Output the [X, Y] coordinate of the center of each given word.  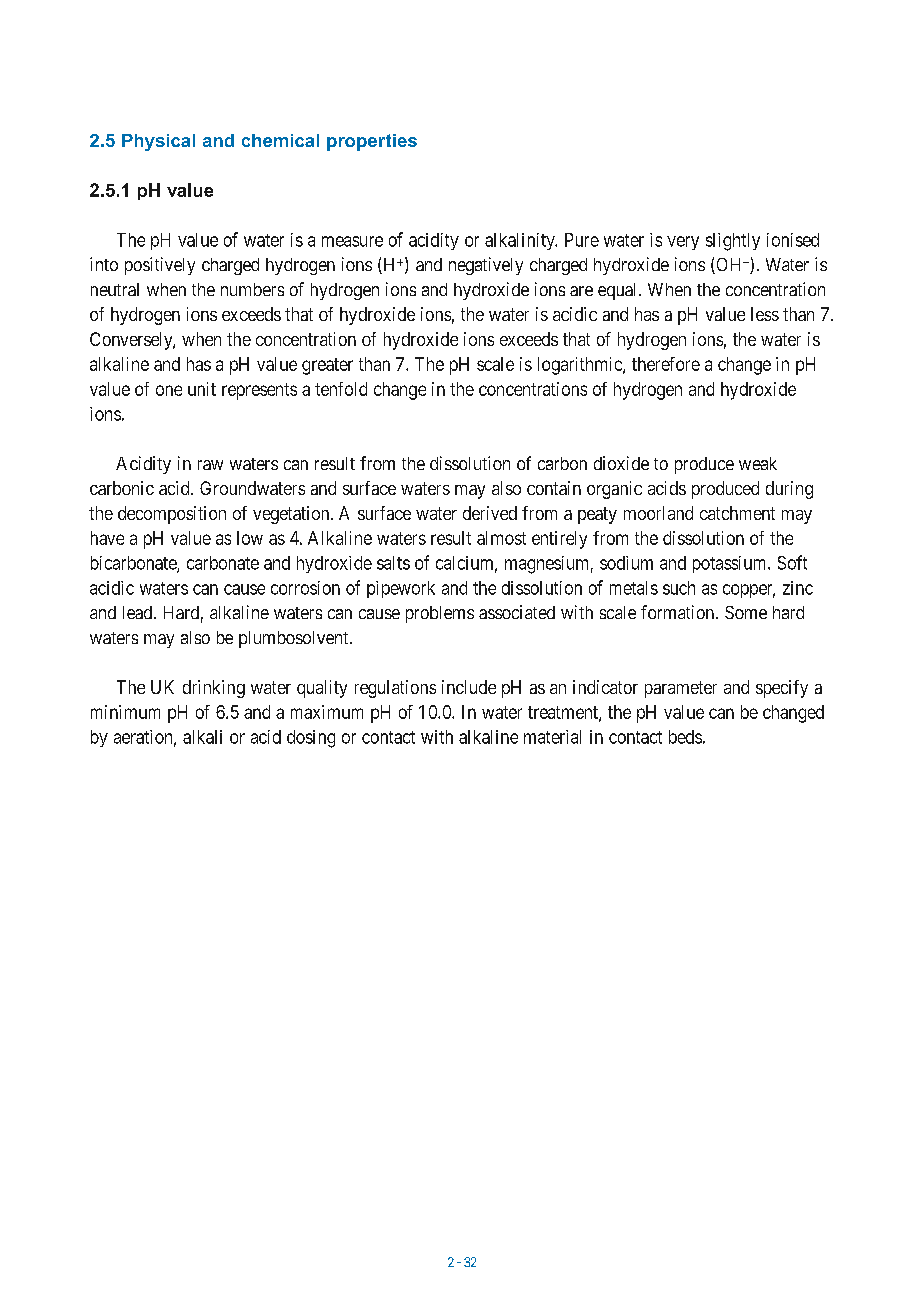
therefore [666, 364]
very [683, 243]
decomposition [172, 515]
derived [490, 513]
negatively [486, 266]
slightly [733, 242]
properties [372, 142]
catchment [737, 513]
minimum [125, 712]
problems [440, 614]
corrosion [305, 588]
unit [202, 389]
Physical [158, 142]
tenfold [341, 389]
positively [160, 266]
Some [746, 612]
